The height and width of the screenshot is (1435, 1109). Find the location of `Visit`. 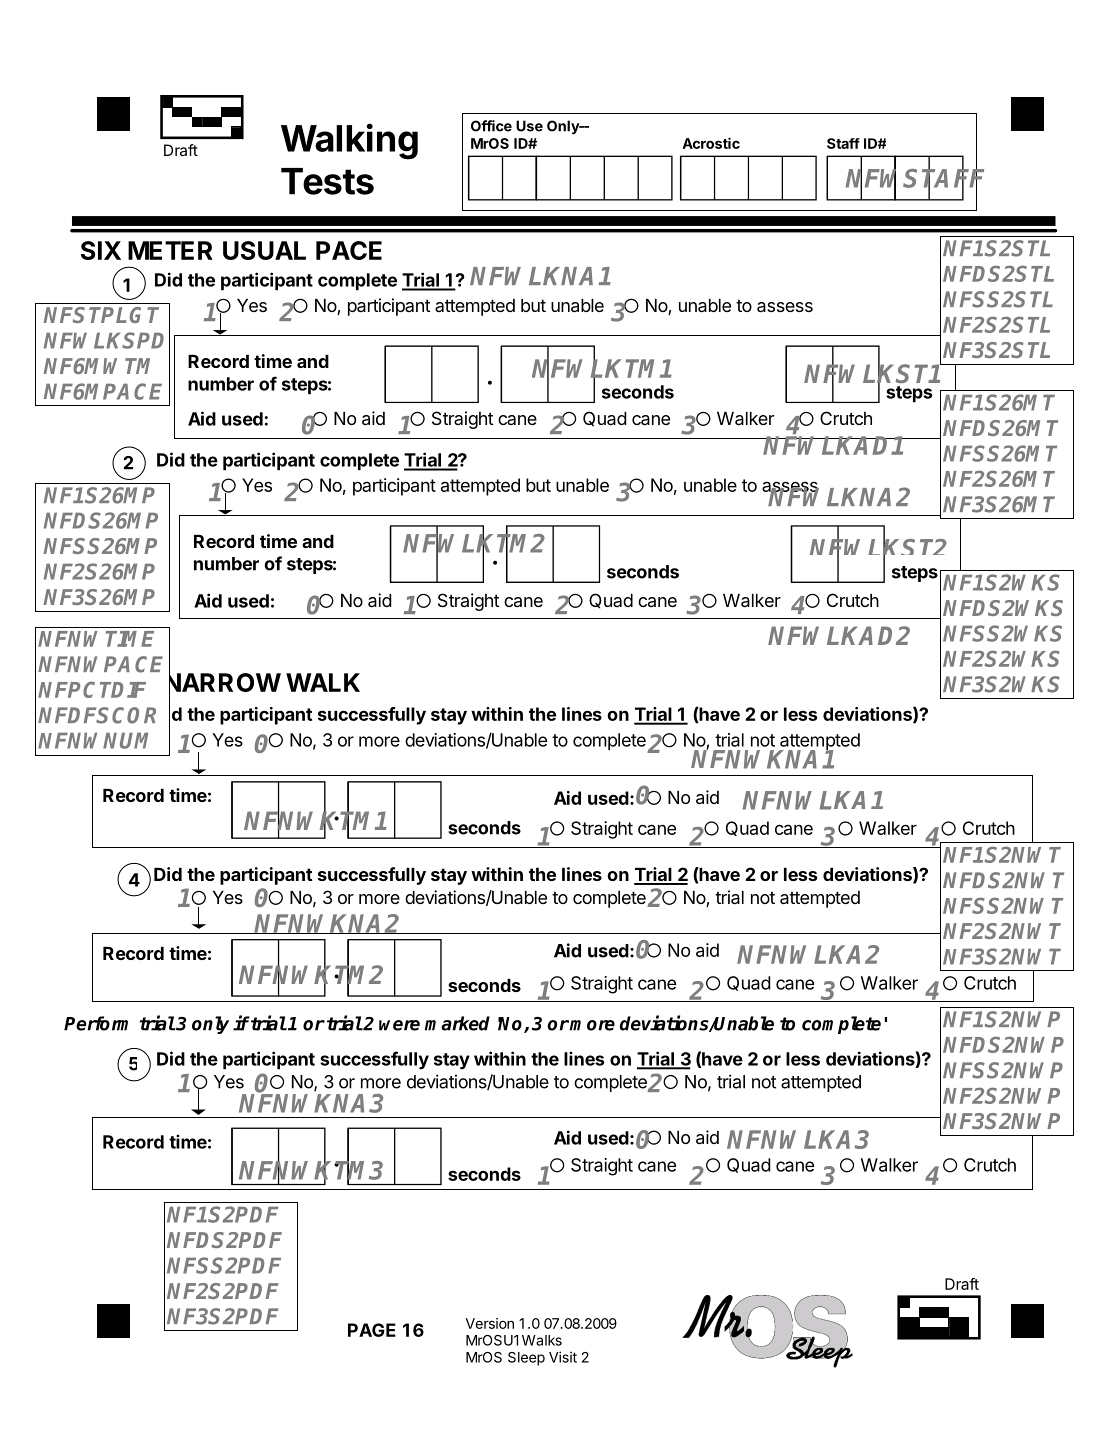

Visit is located at coordinates (563, 1357).
